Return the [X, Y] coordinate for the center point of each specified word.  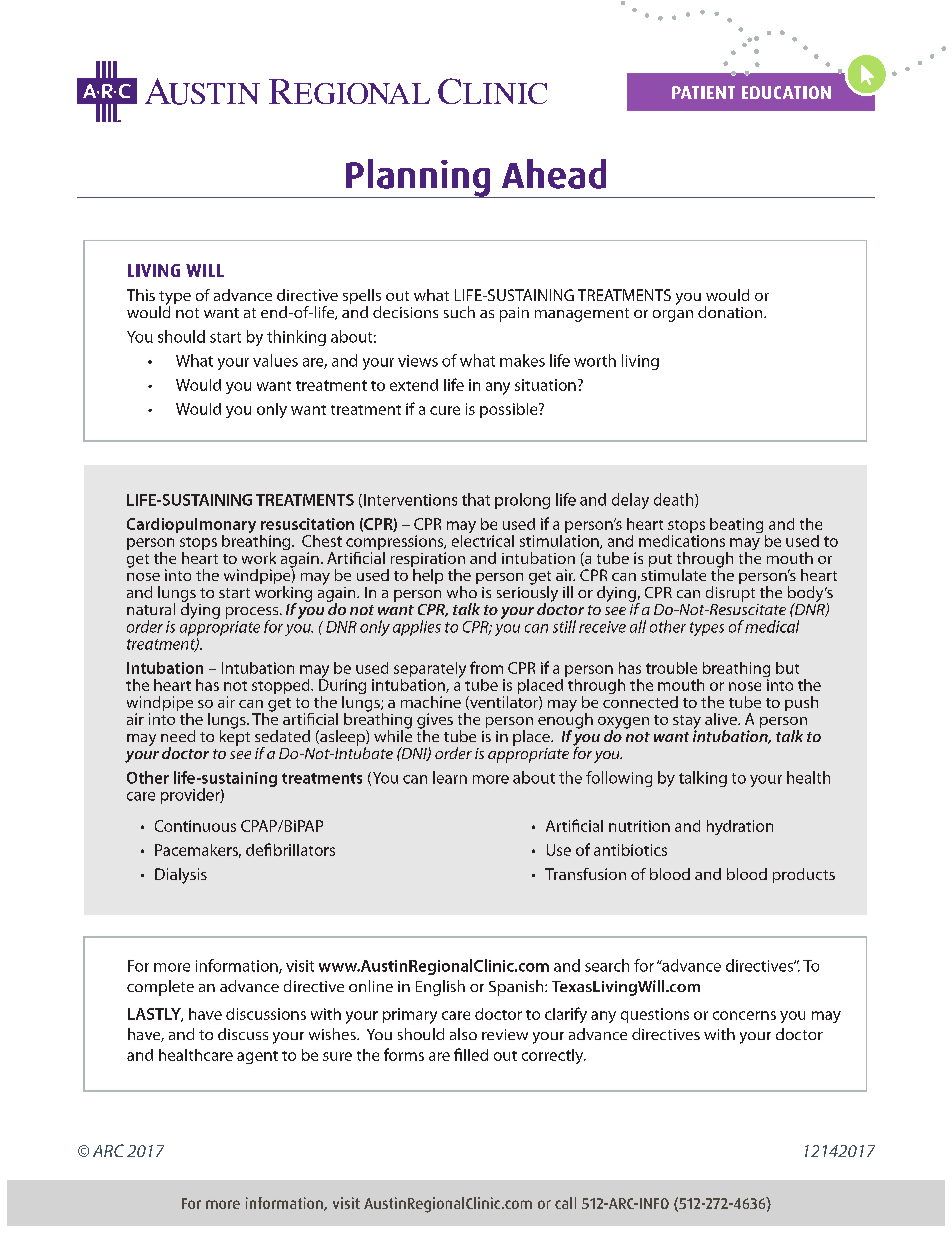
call [565, 1203]
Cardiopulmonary [191, 527]
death [675, 500]
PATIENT [703, 92]
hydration [740, 827]
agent [257, 1057]
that [476, 499]
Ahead [554, 174]
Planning [418, 178]
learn [450, 777]
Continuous [195, 826]
